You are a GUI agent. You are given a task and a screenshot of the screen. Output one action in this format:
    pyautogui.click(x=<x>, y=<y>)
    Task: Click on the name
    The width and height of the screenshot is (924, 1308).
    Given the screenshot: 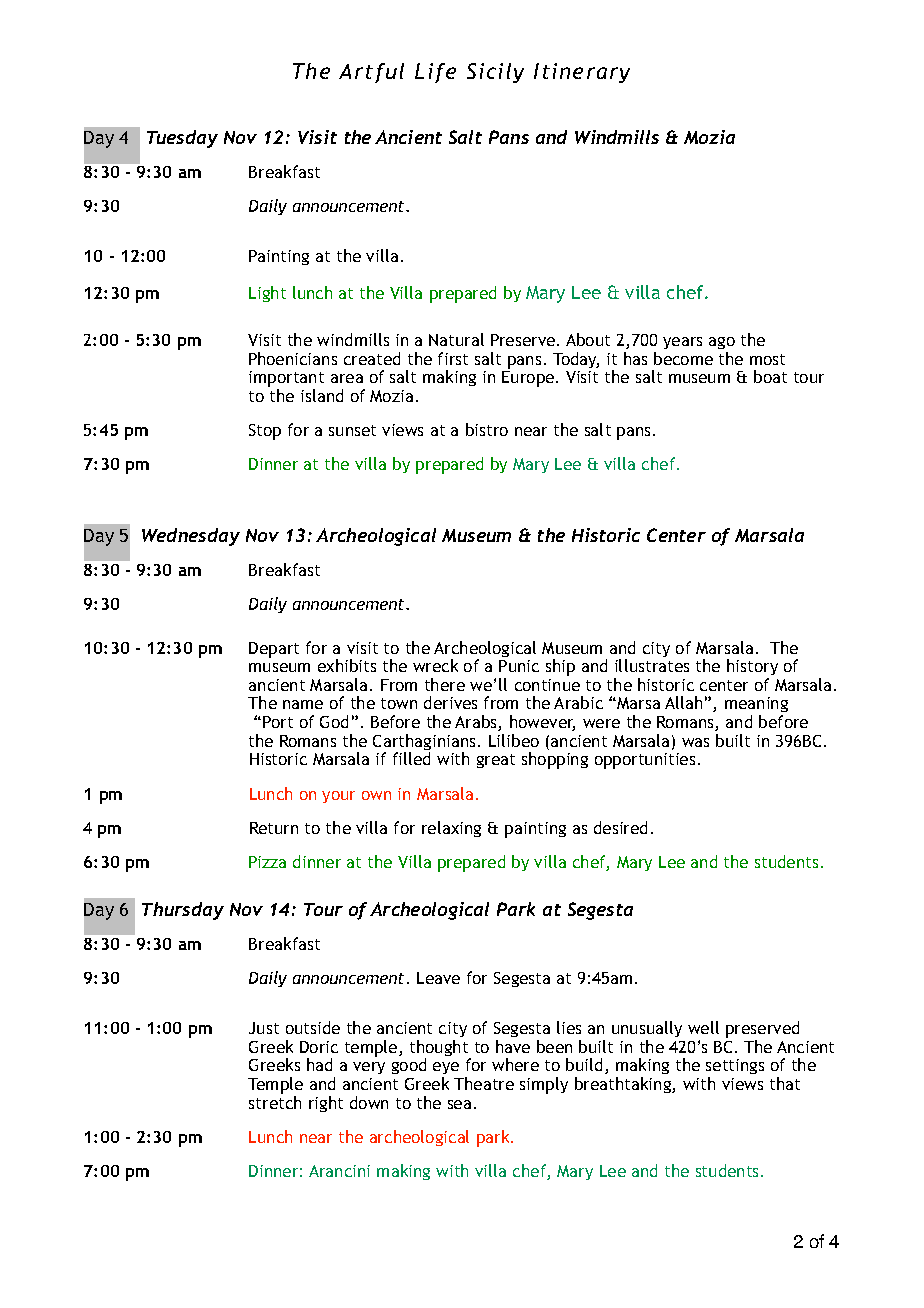 What is the action you would take?
    pyautogui.click(x=303, y=704)
